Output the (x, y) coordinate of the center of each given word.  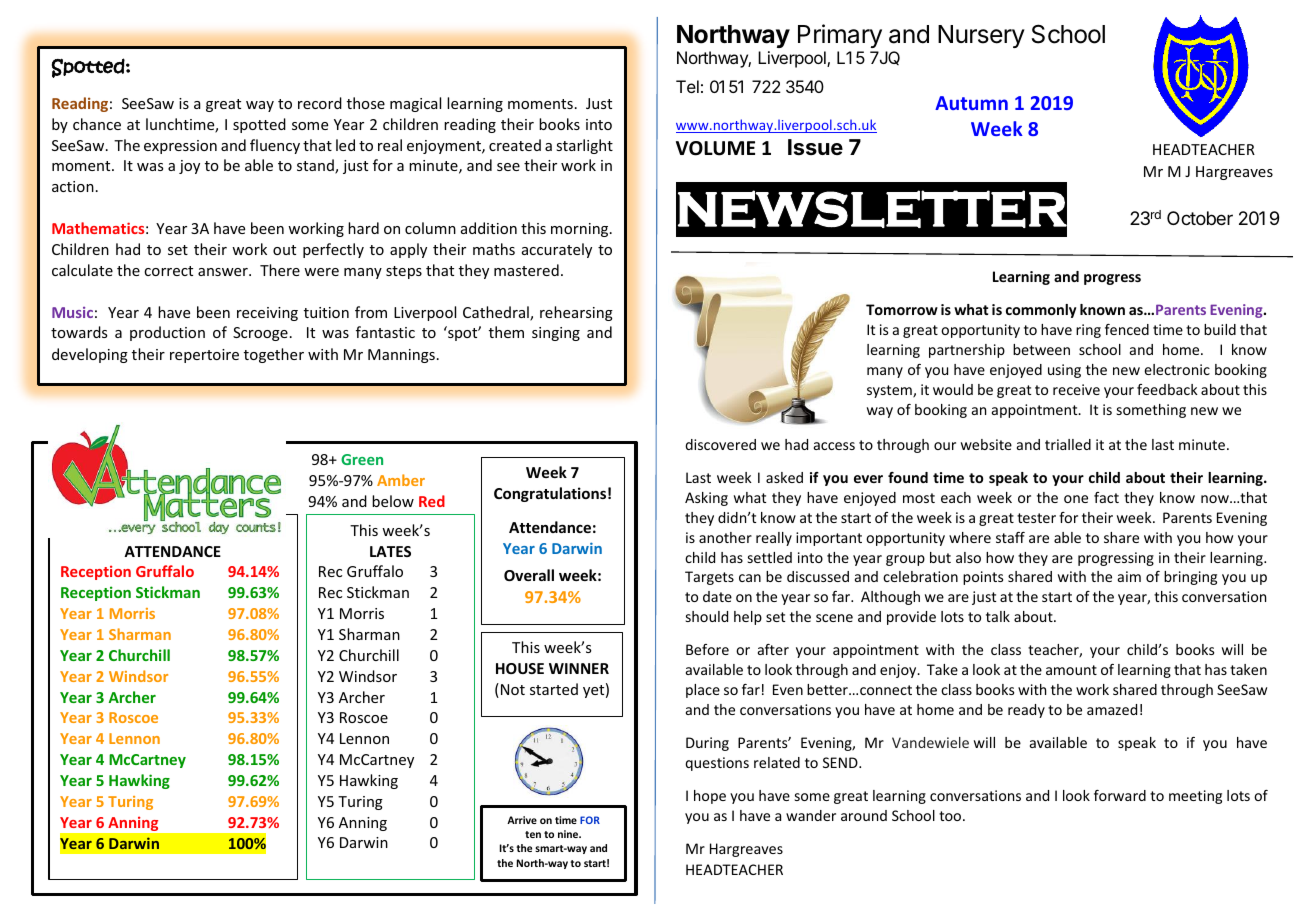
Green (362, 459)
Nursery (981, 36)
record (320, 103)
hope (710, 797)
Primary (840, 36)
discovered (720, 444)
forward (1120, 795)
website (986, 444)
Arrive (522, 820)
